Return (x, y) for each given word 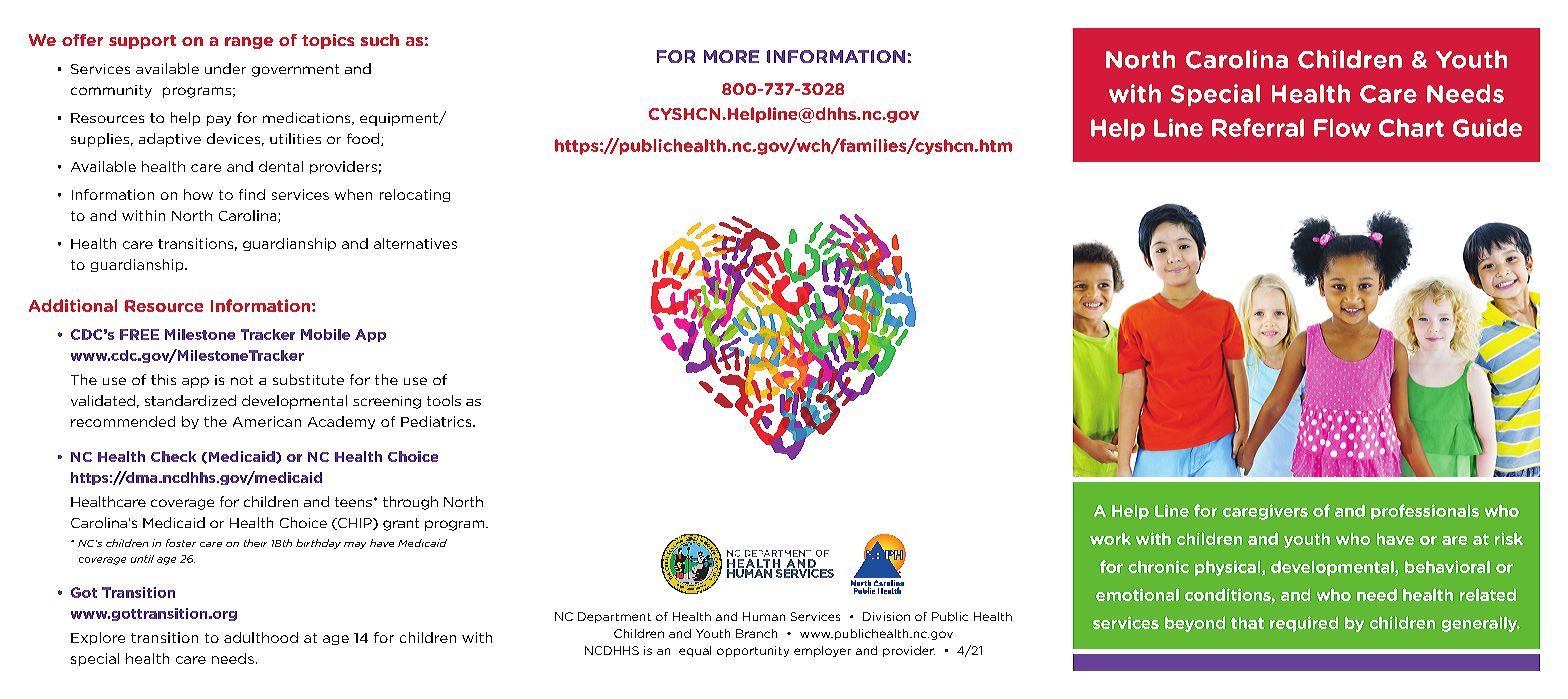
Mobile (325, 334)
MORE (731, 56)
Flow (1342, 127)
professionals (1425, 512)
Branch (756, 633)
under (225, 68)
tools (444, 400)
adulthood (261, 637)
